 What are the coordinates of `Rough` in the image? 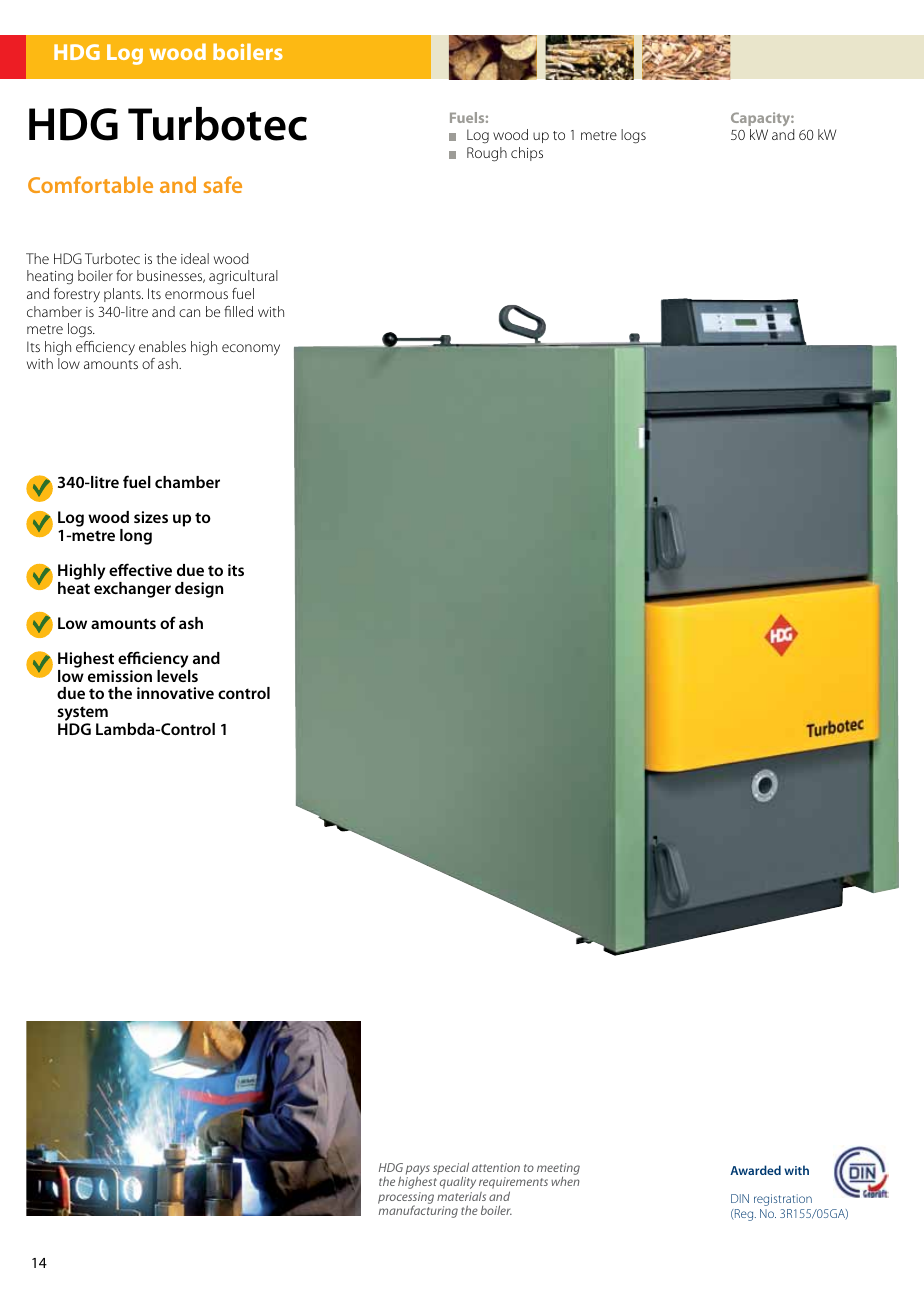 It's located at (487, 154).
